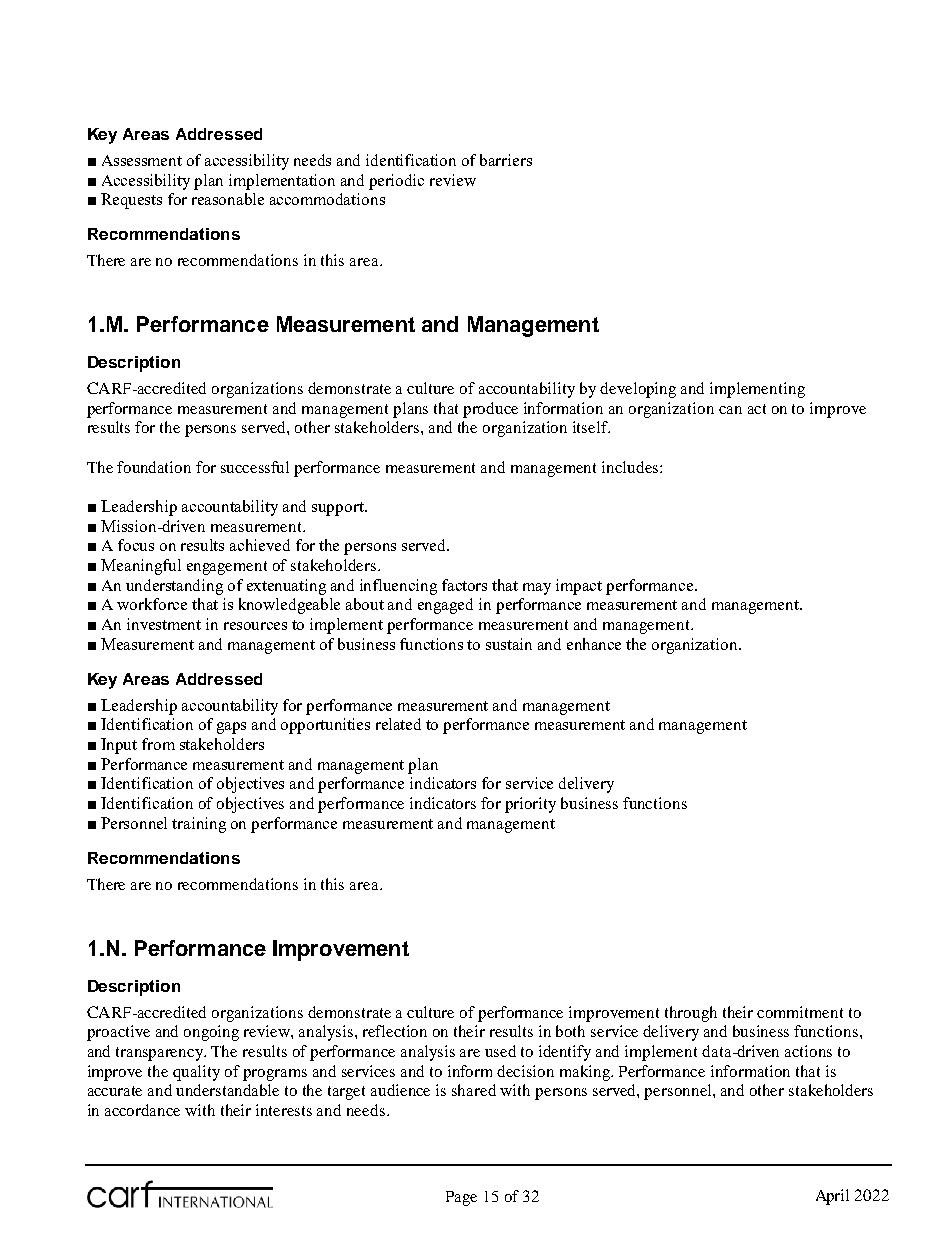 The width and height of the document is (952, 1233). What do you see at coordinates (638, 390) in the document?
I see `developing` at bounding box center [638, 390].
